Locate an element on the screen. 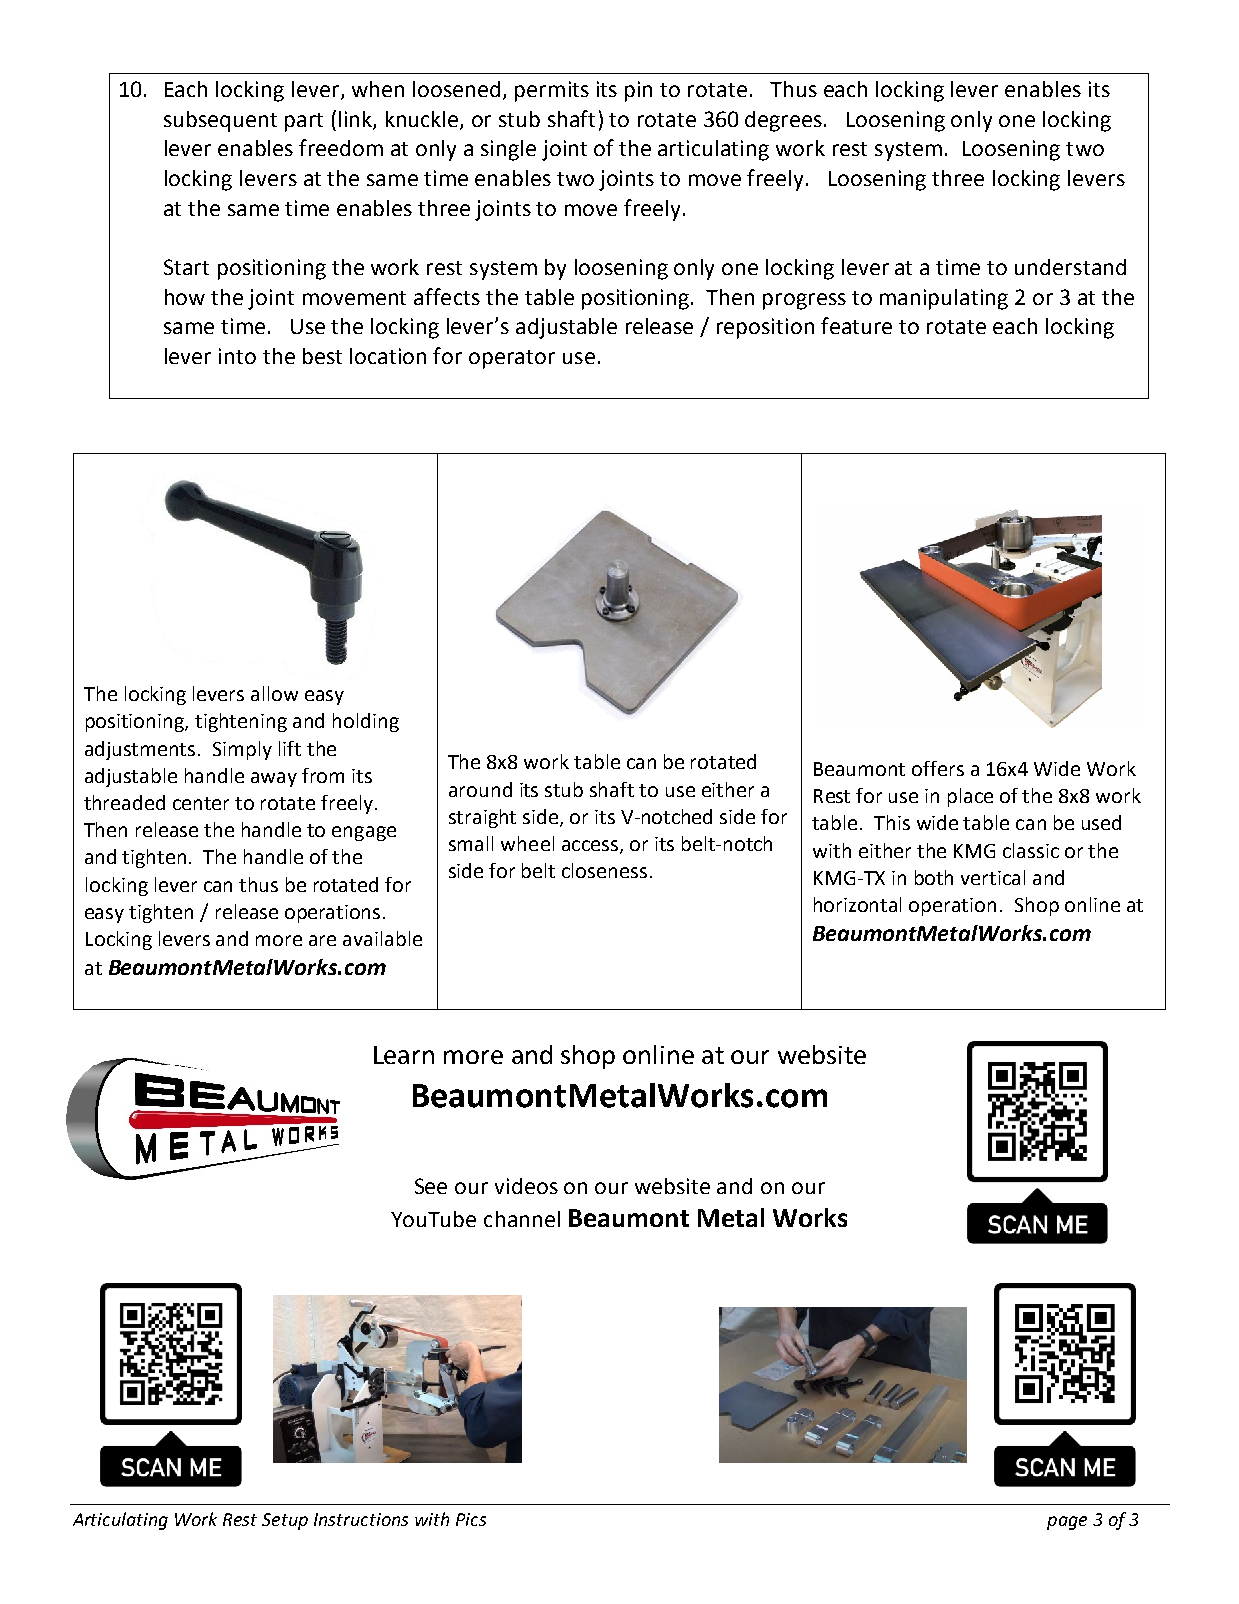  Learn is located at coordinates (404, 1055).
